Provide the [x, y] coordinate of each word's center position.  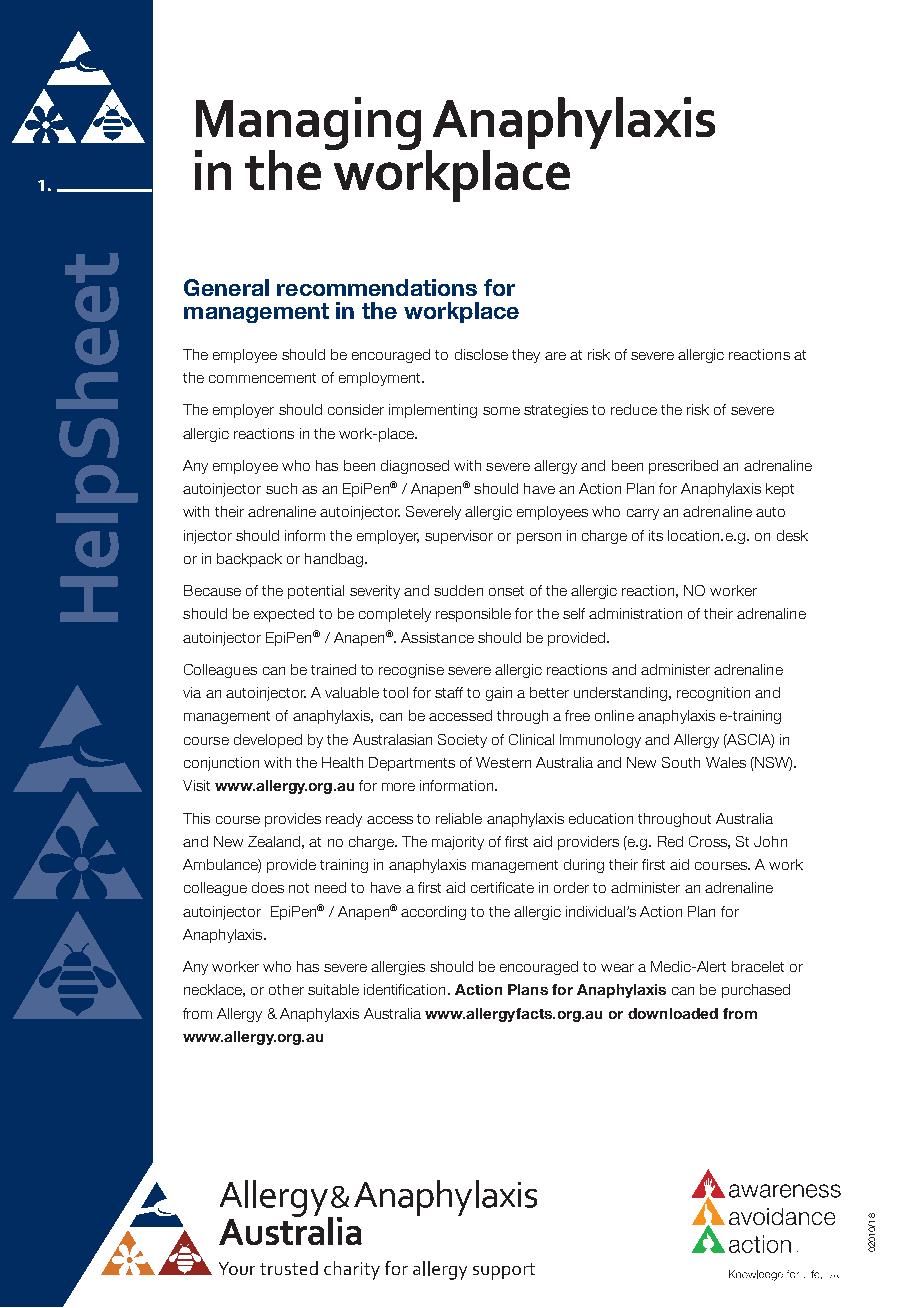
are [555, 356]
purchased [756, 991]
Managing [308, 125]
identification [404, 989]
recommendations [377, 287]
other [286, 989]
